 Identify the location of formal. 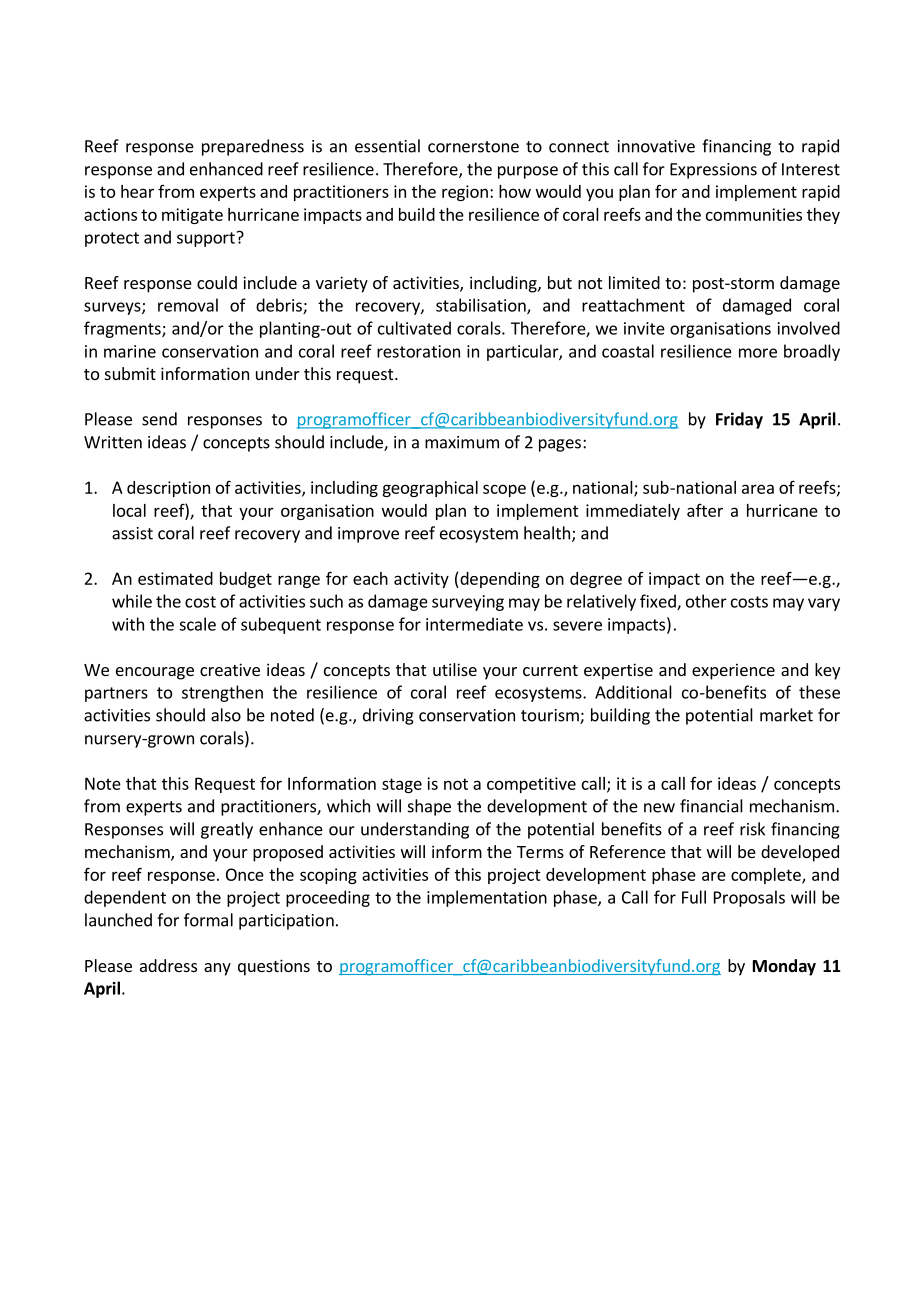
(208, 920).
